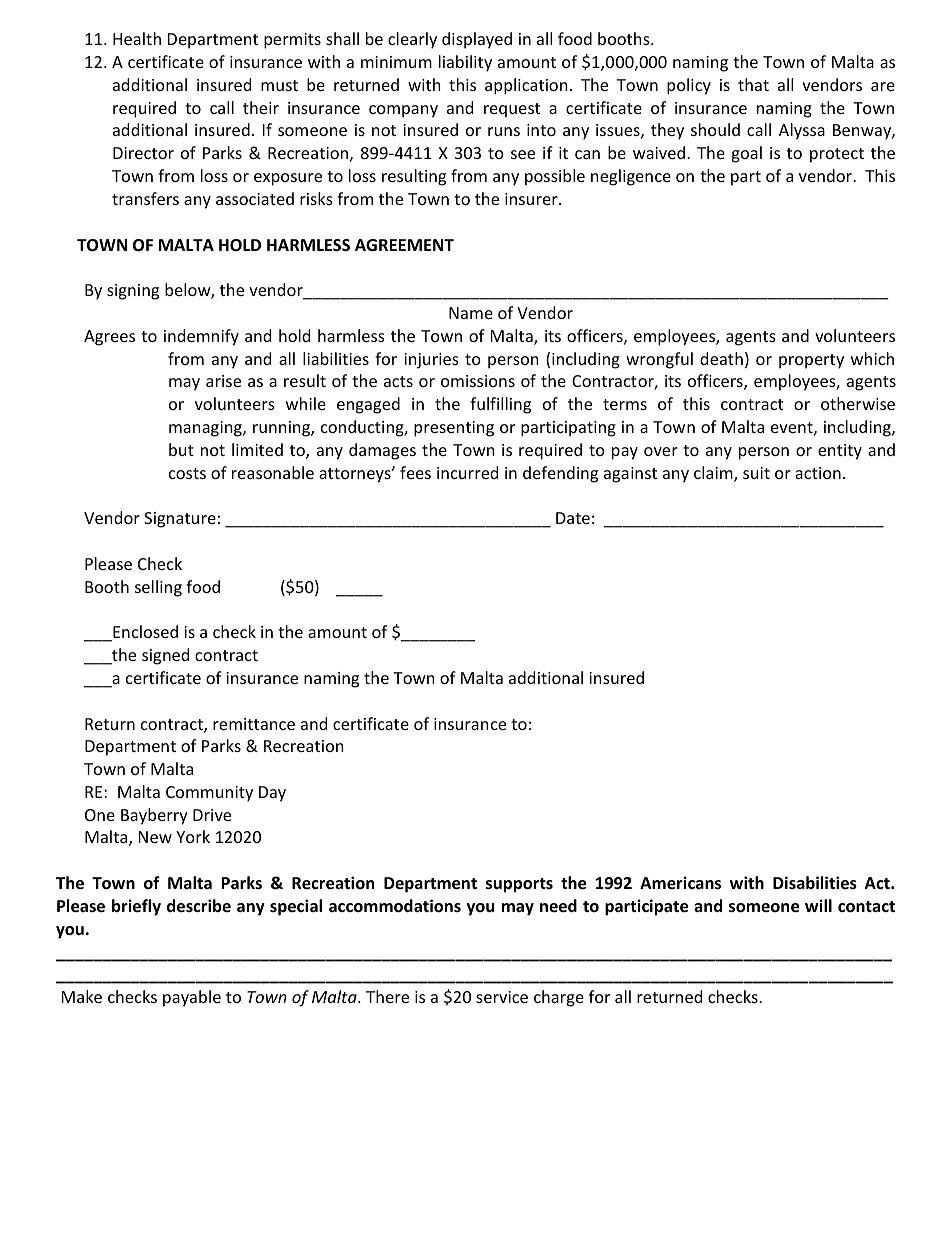  Describe the element at coordinates (818, 905) in the screenshot. I see `will` at that location.
